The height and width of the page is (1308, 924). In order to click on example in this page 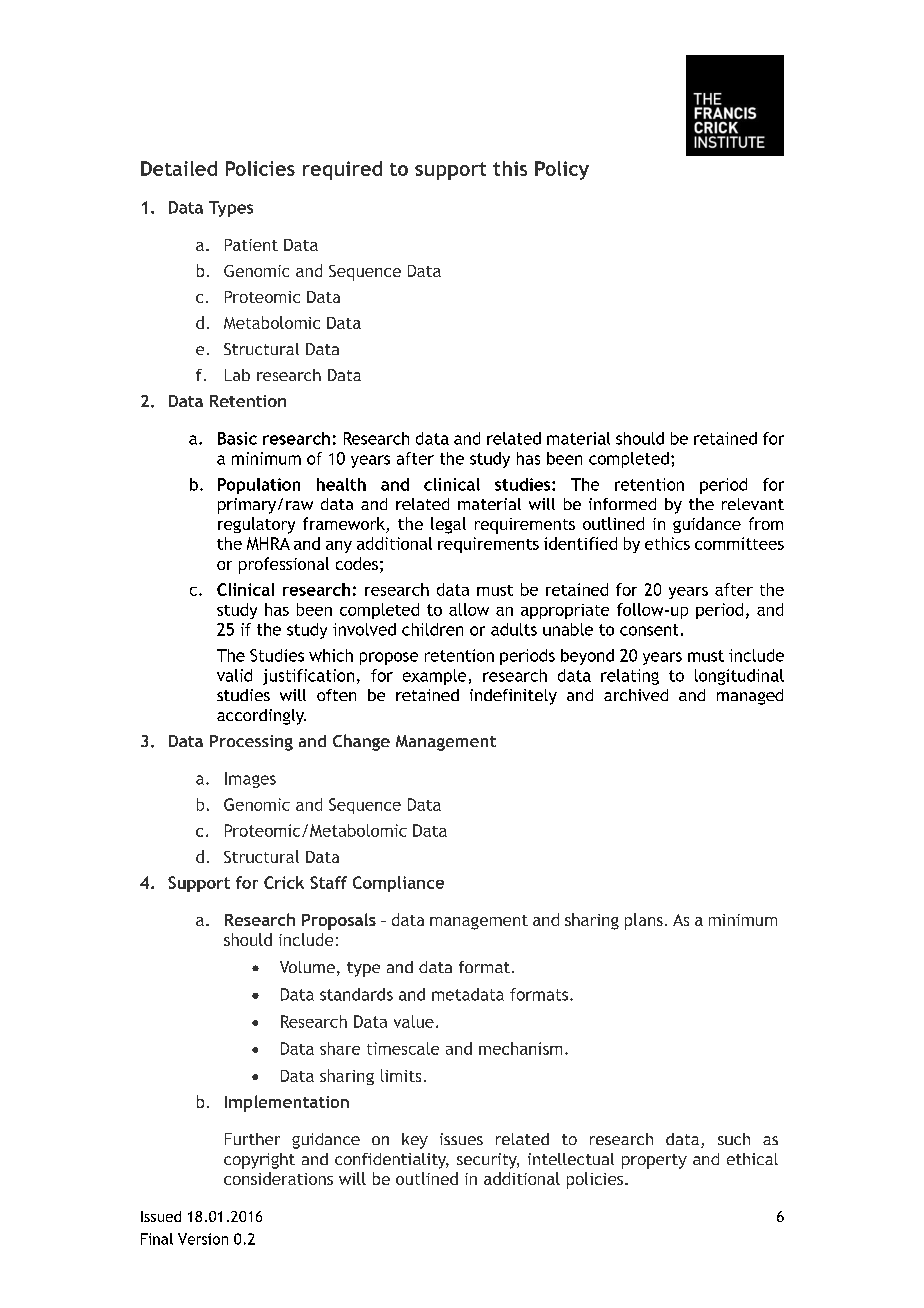, I will do `click(434, 677)`.
